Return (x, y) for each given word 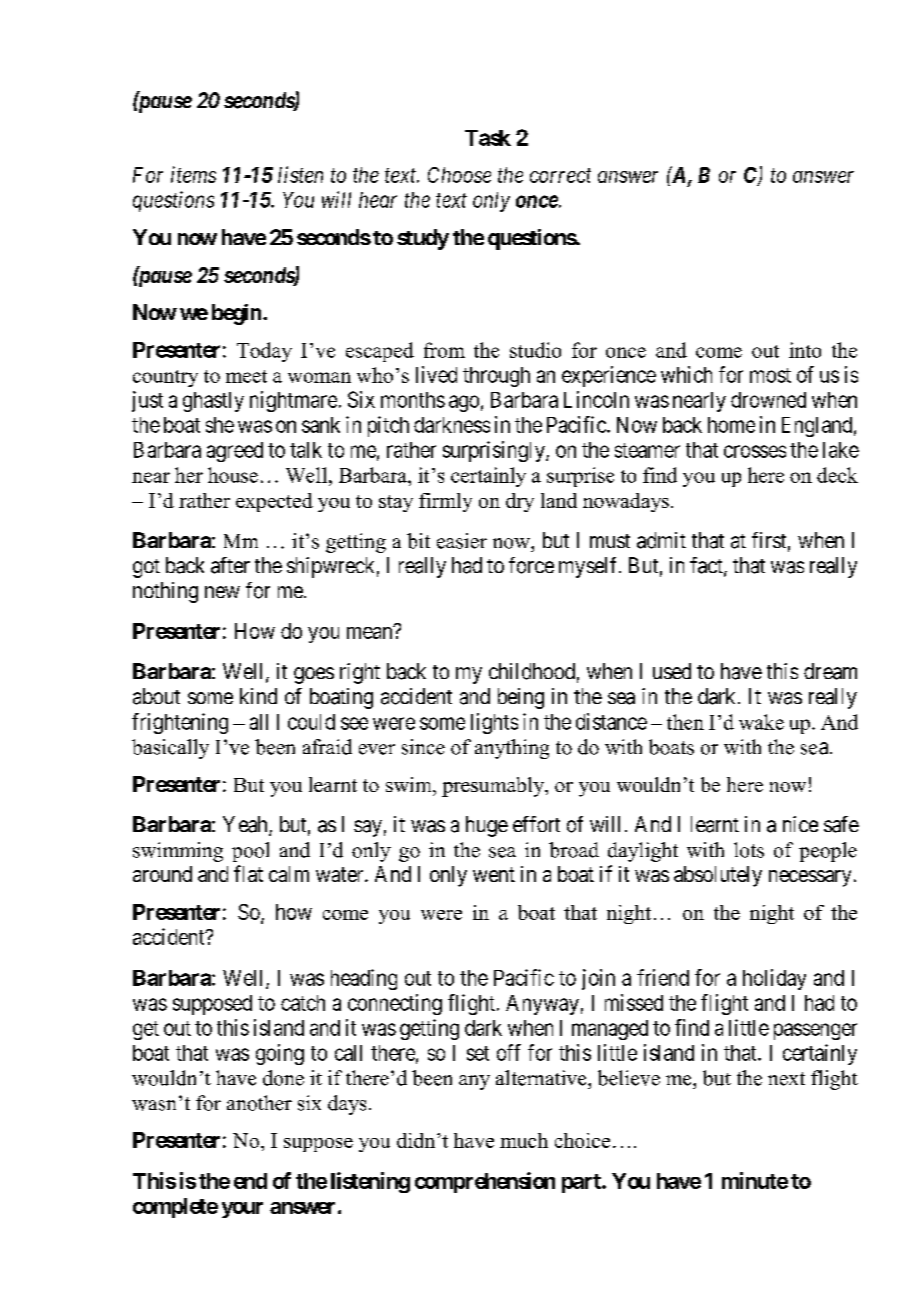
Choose (459, 175)
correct (560, 175)
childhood (532, 671)
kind (258, 696)
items (193, 174)
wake (761, 722)
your (242, 1210)
